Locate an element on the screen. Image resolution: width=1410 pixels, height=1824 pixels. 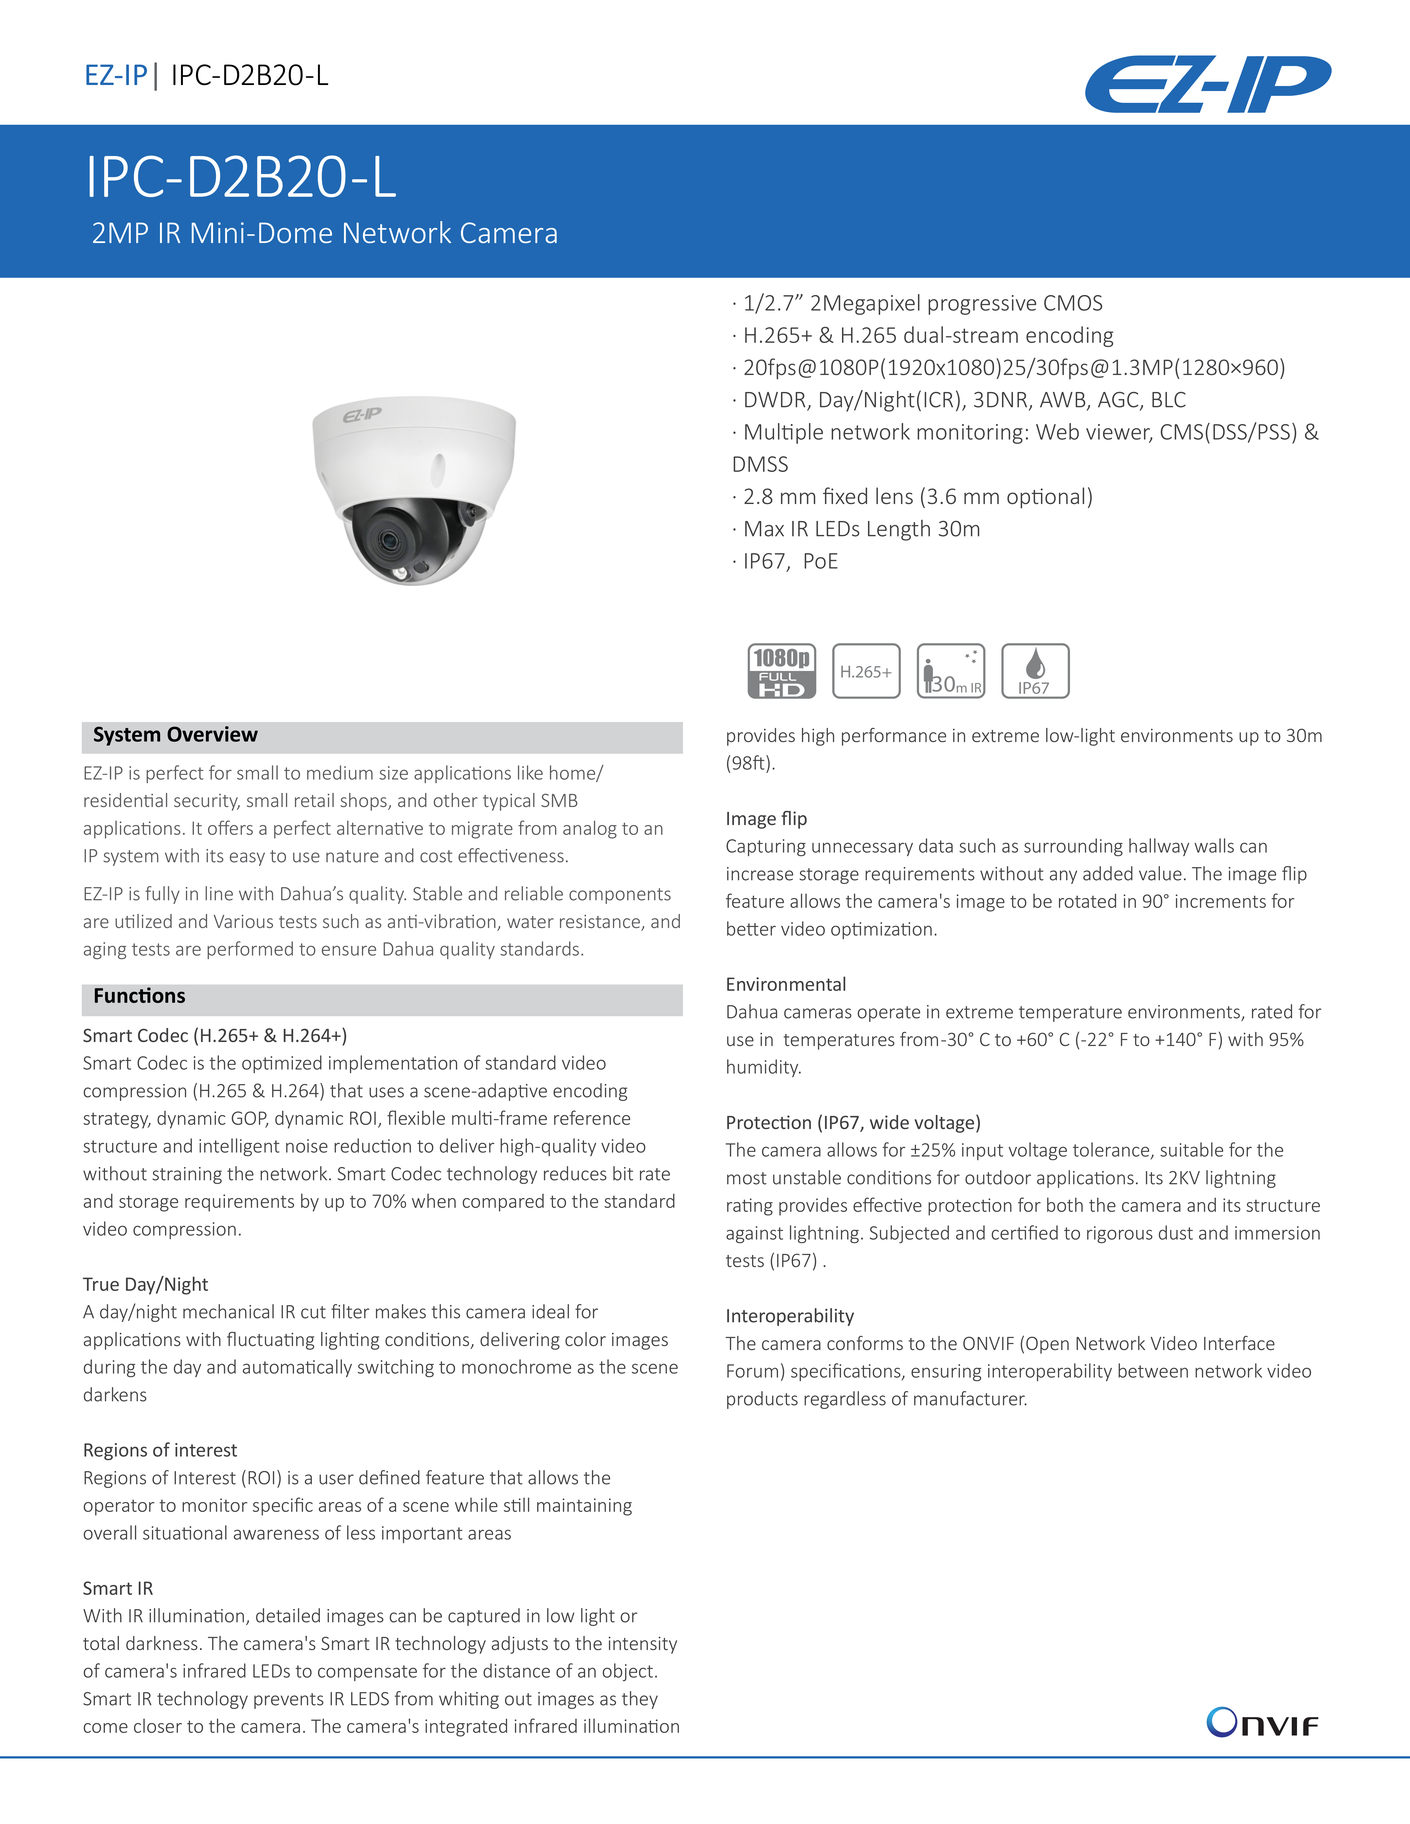
hallway is located at coordinates (1159, 847).
